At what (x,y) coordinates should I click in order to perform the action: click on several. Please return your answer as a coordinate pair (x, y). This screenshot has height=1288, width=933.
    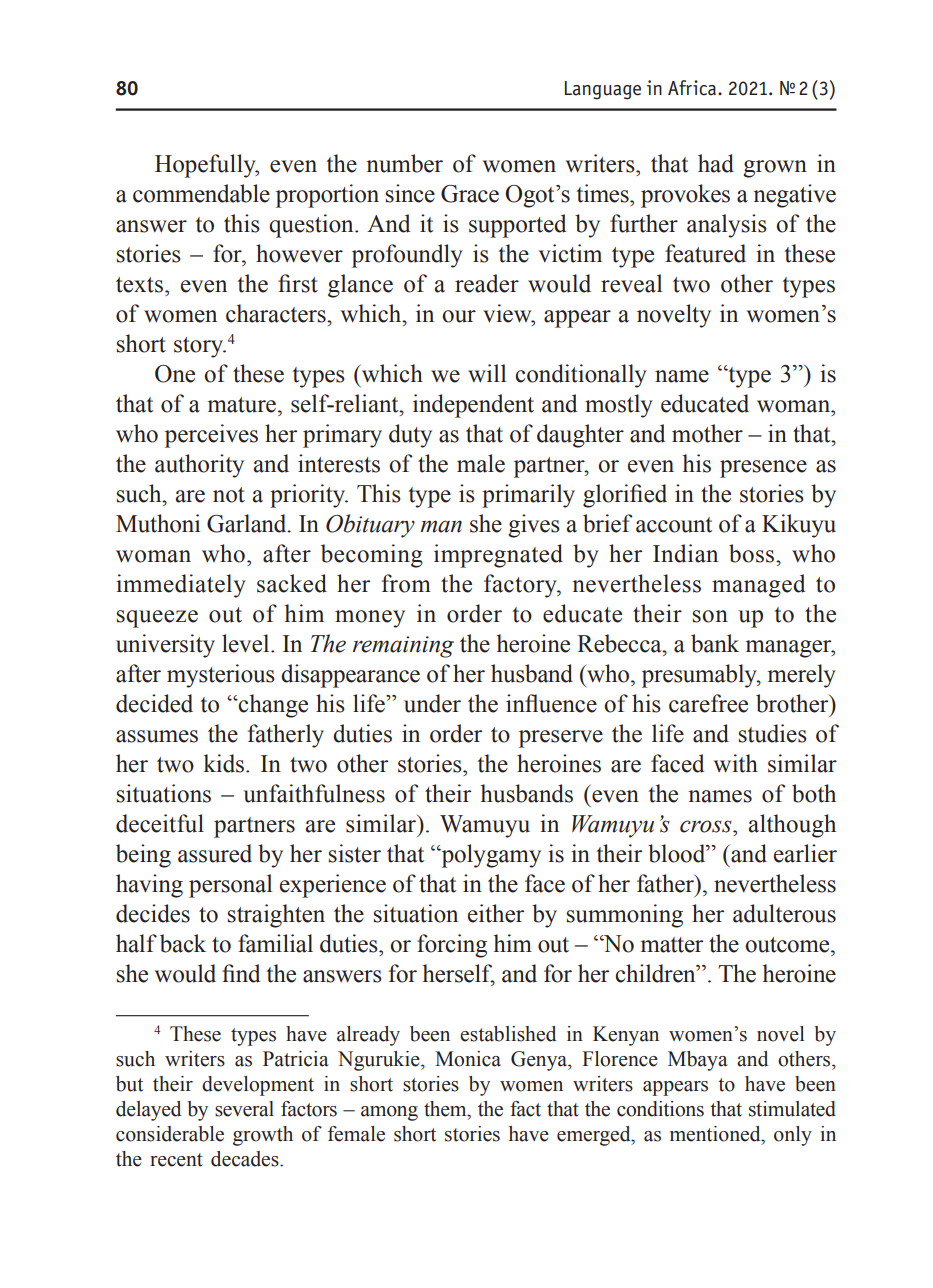
    Looking at the image, I should click on (244, 1109).
